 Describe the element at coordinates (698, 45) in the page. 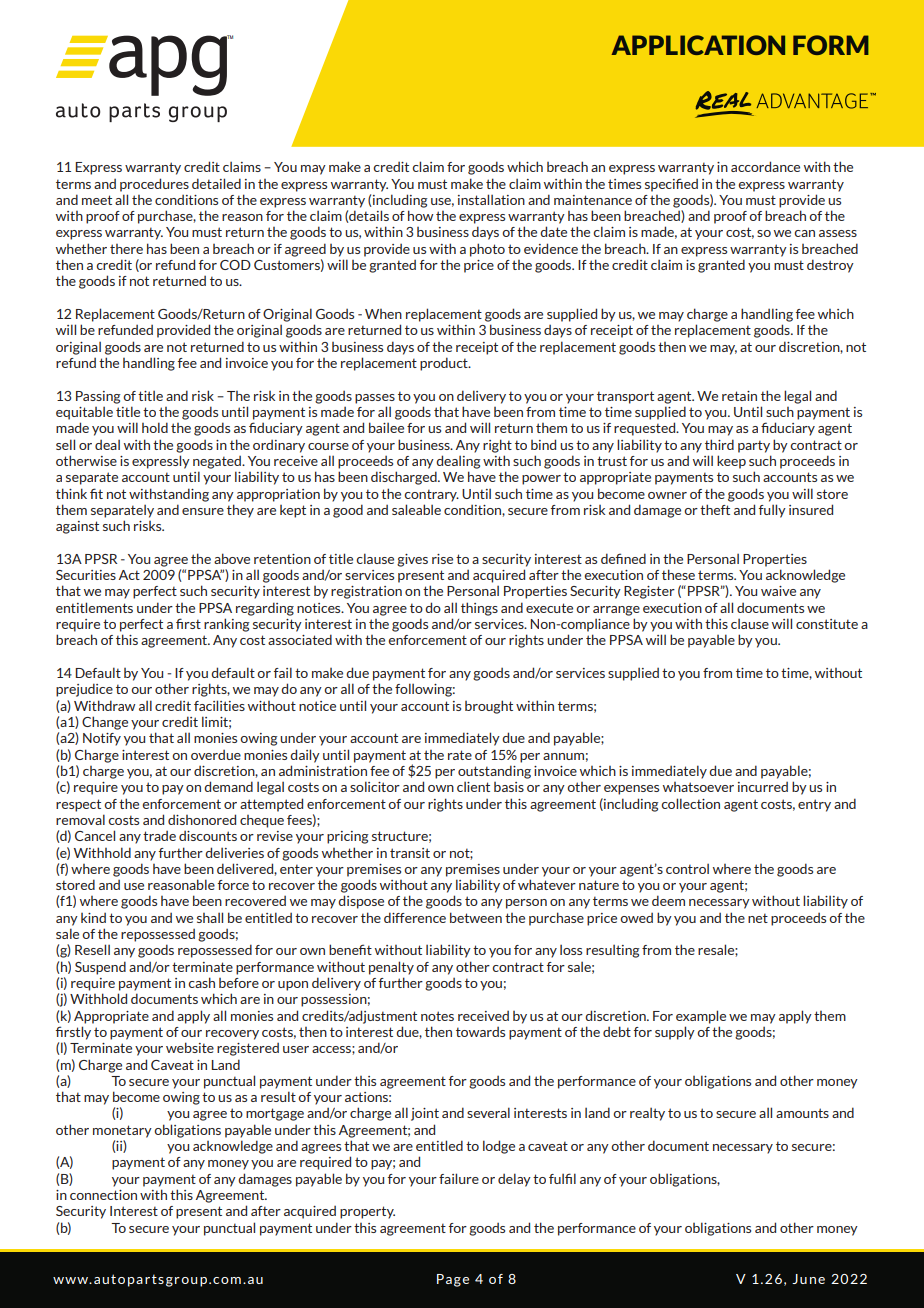

I see `APPLICATION` at that location.
